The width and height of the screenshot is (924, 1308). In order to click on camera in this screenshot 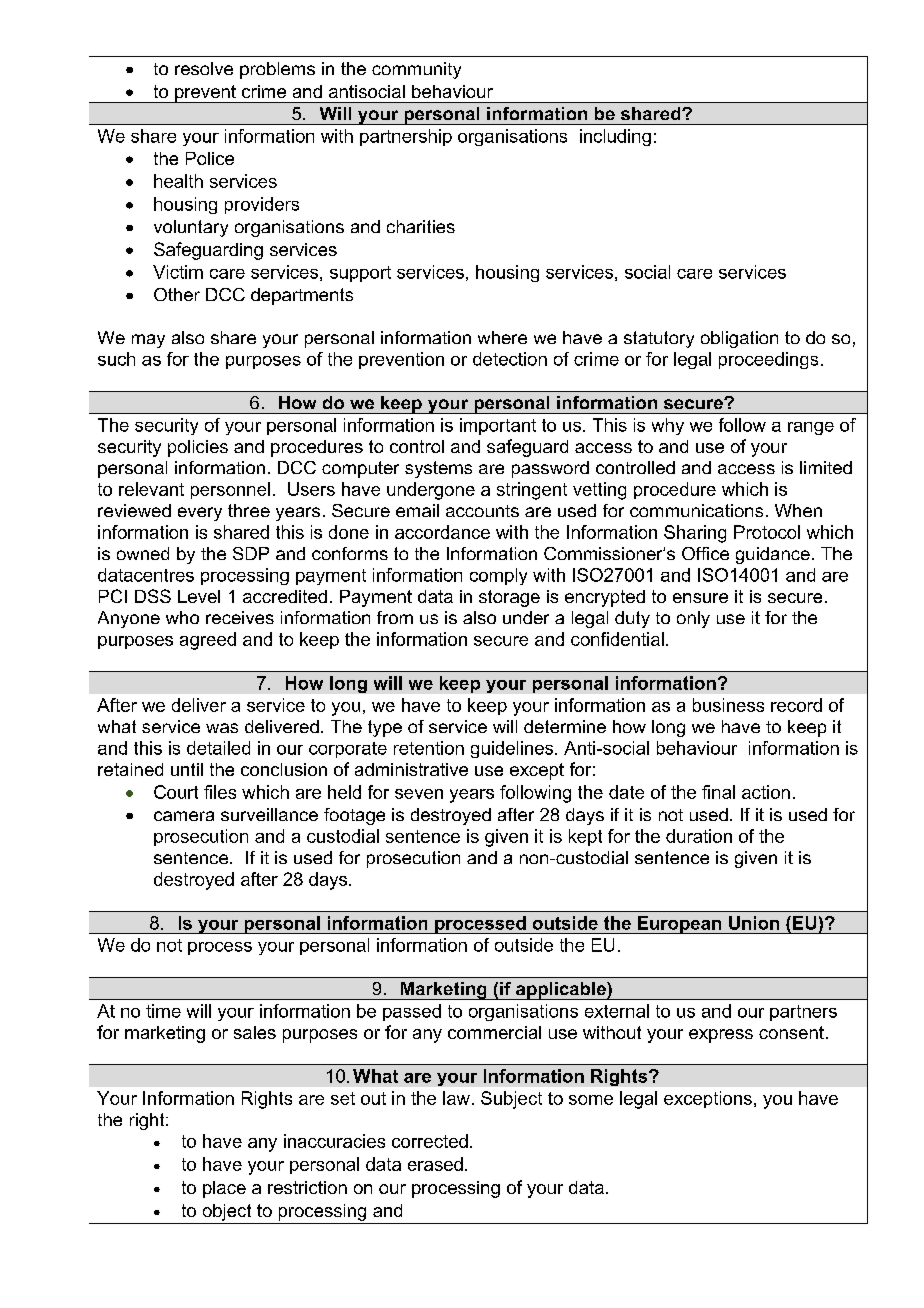, I will do `click(184, 816)`.
